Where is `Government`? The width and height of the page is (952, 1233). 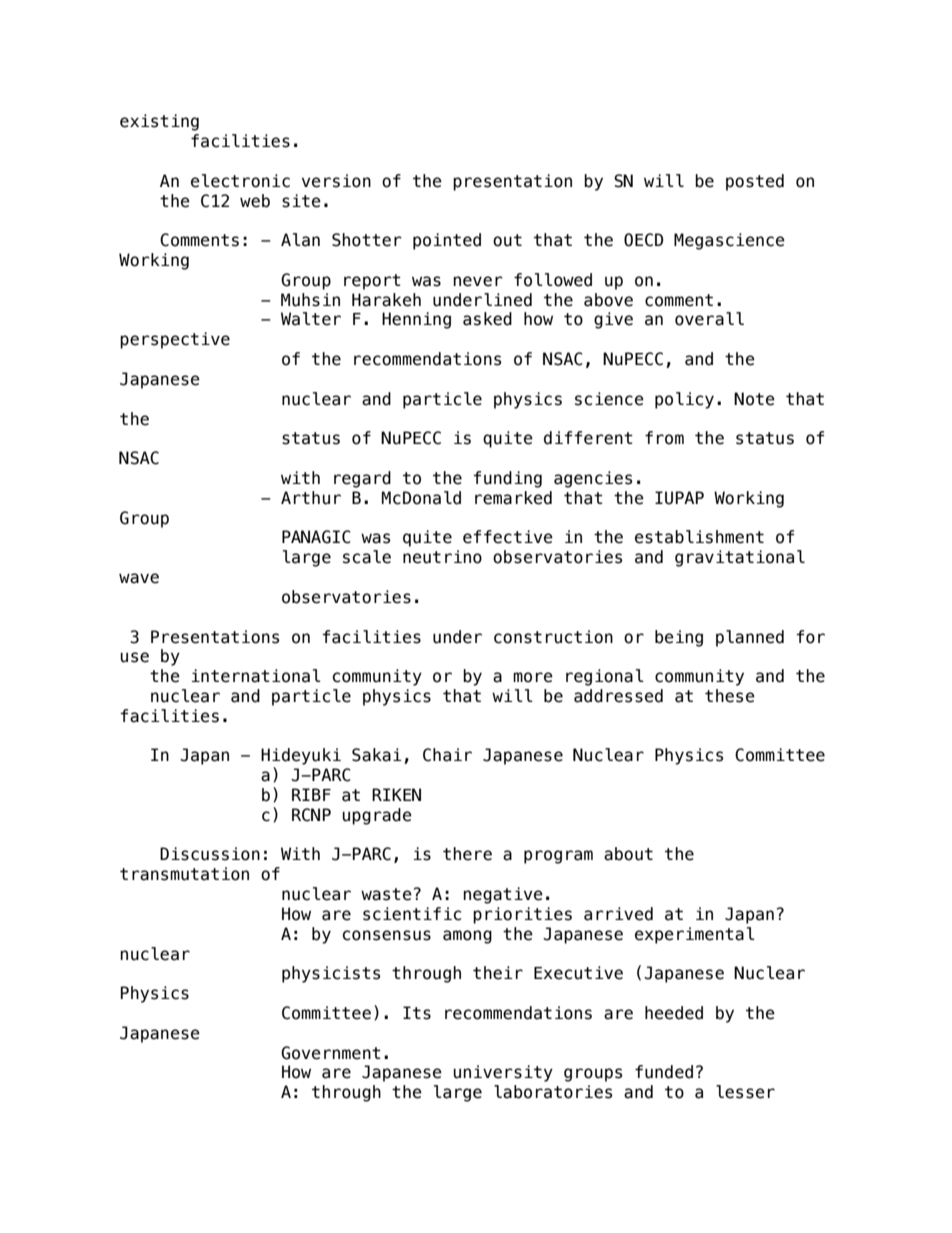
Government is located at coordinates (331, 1053).
